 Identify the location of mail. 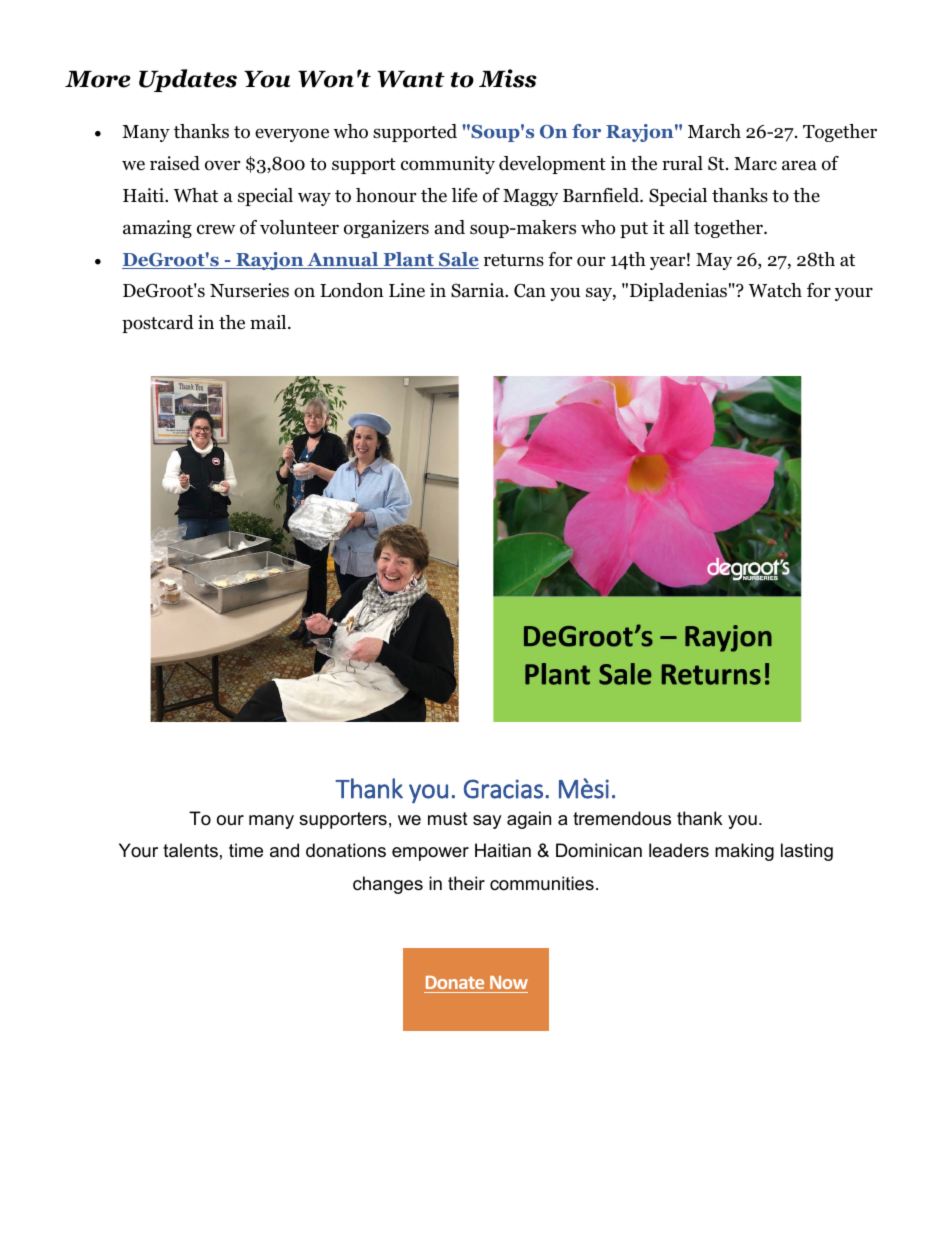
(269, 322).
